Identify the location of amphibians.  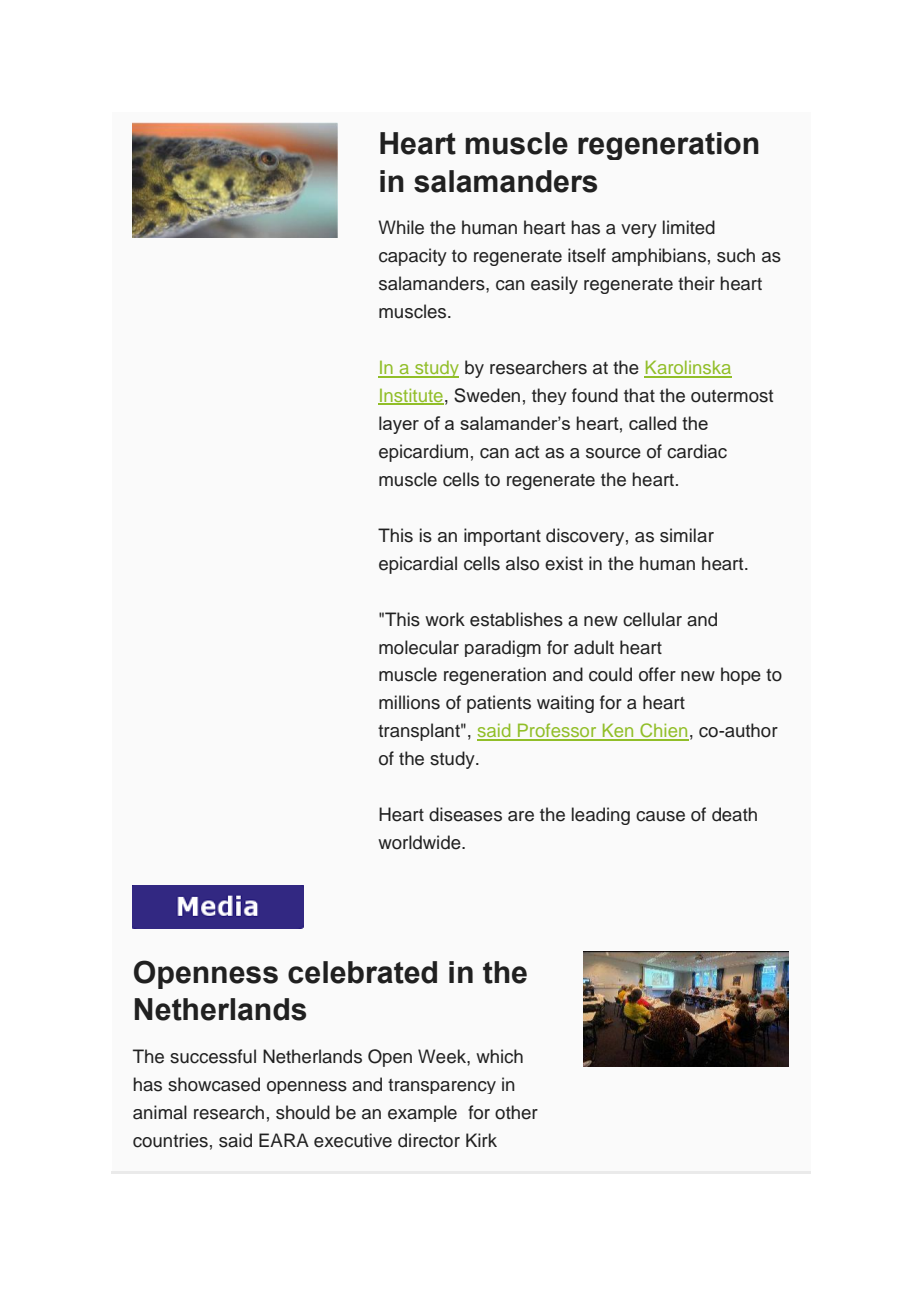
(659, 257).
